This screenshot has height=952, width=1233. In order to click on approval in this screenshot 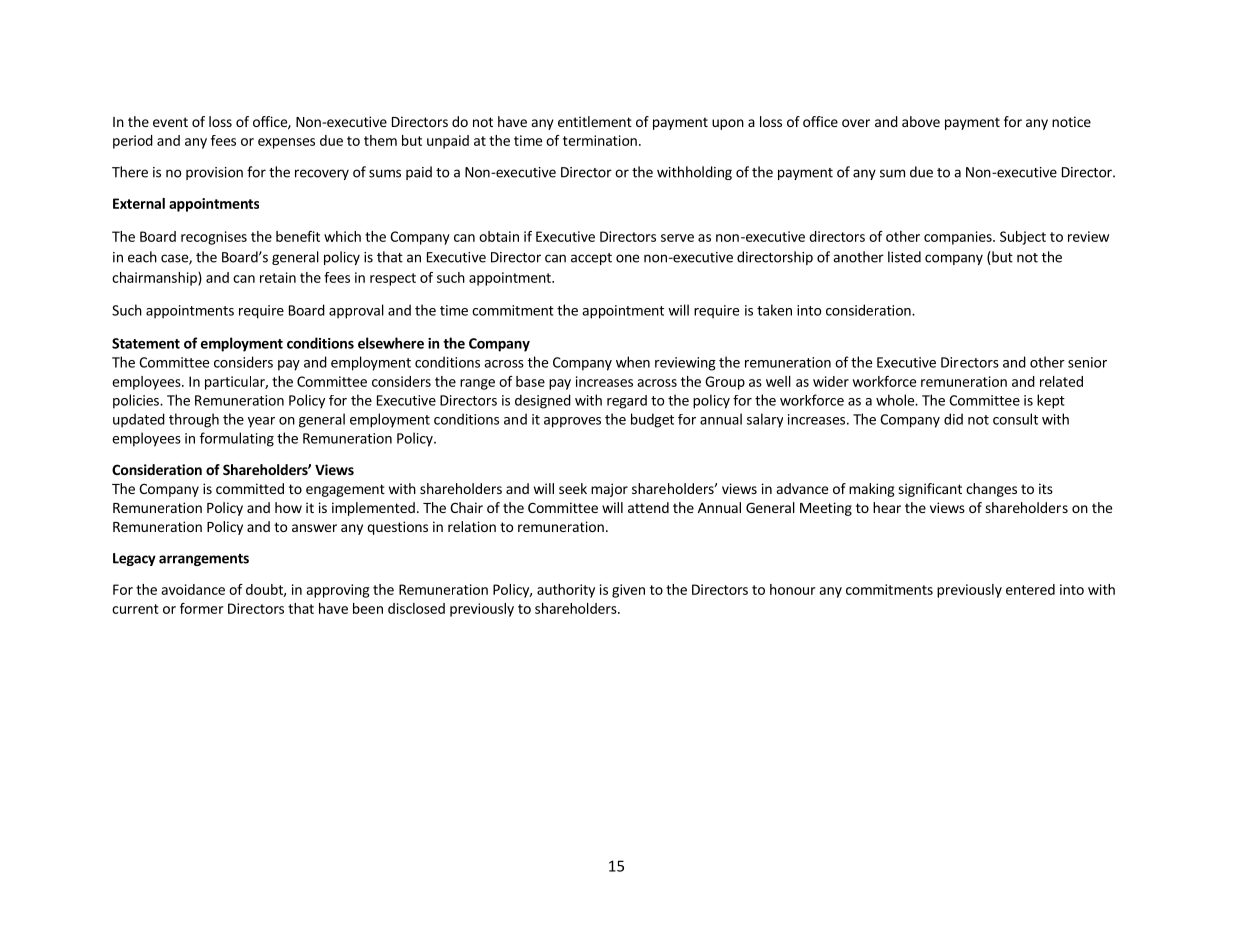, I will do `click(356, 311)`.
